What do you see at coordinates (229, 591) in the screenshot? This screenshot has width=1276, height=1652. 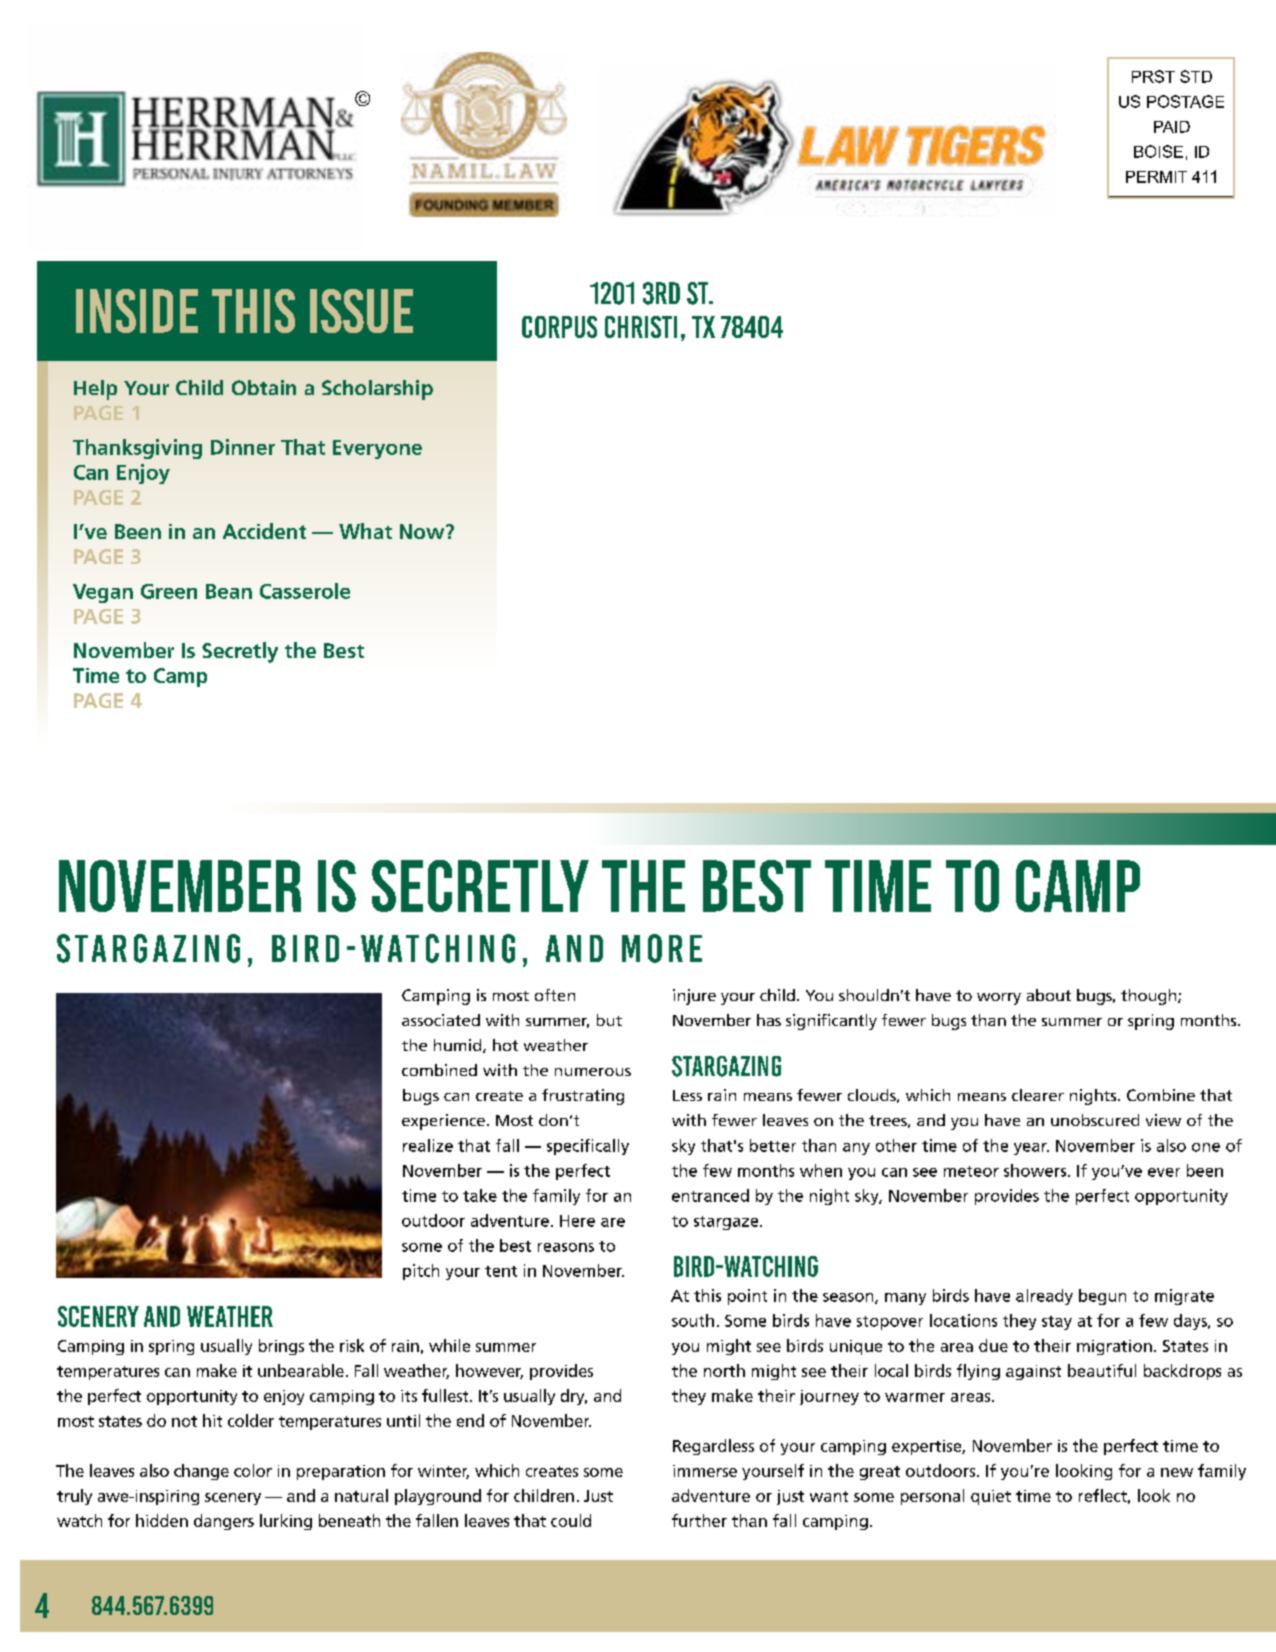 I see `Bean` at bounding box center [229, 591].
